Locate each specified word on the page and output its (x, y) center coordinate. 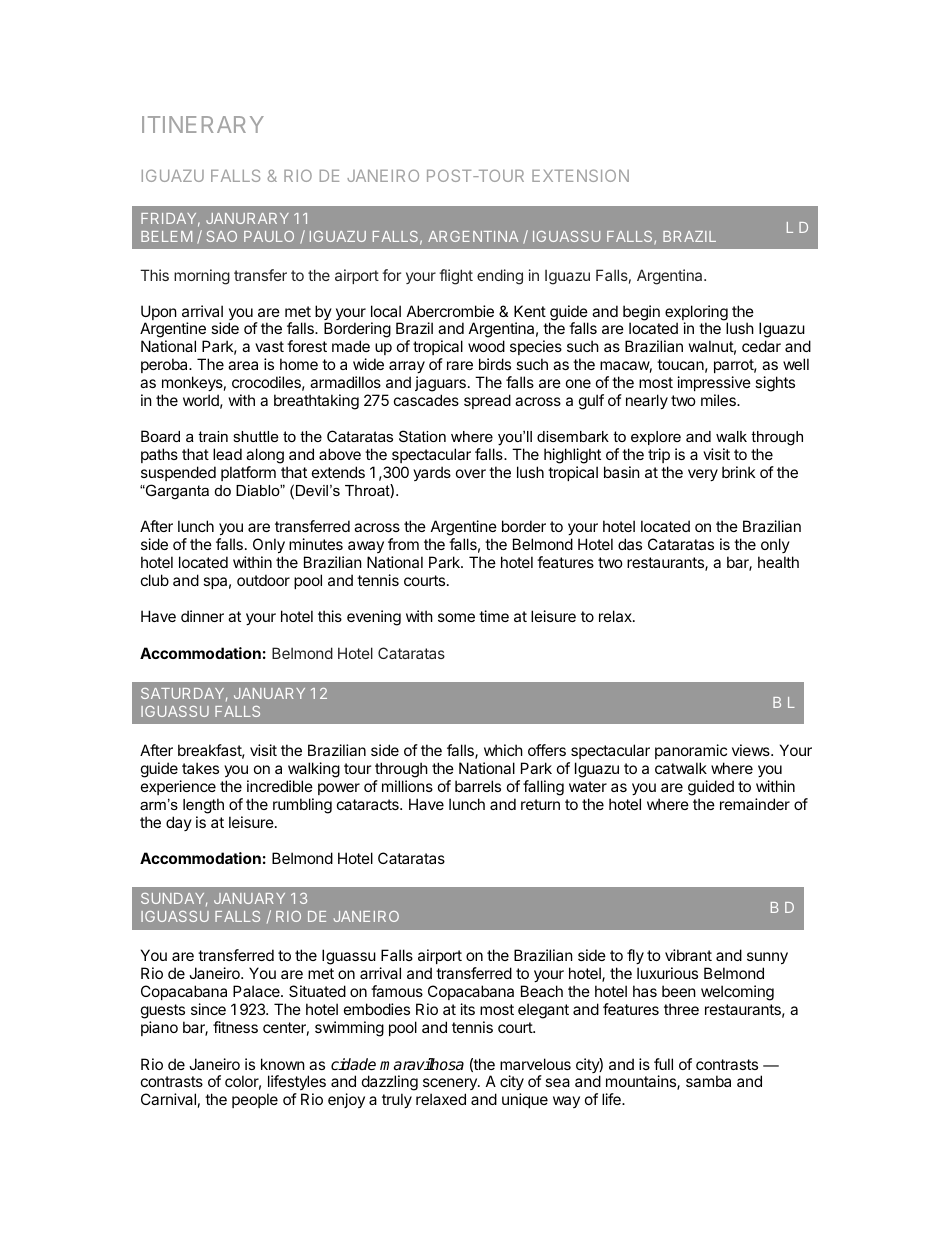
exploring (696, 314)
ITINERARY (203, 124)
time (494, 616)
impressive (714, 383)
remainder (755, 804)
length (203, 806)
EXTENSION (580, 175)
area (243, 365)
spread (487, 401)
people (255, 1100)
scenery (451, 1086)
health (778, 562)
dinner (202, 616)
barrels (478, 786)
